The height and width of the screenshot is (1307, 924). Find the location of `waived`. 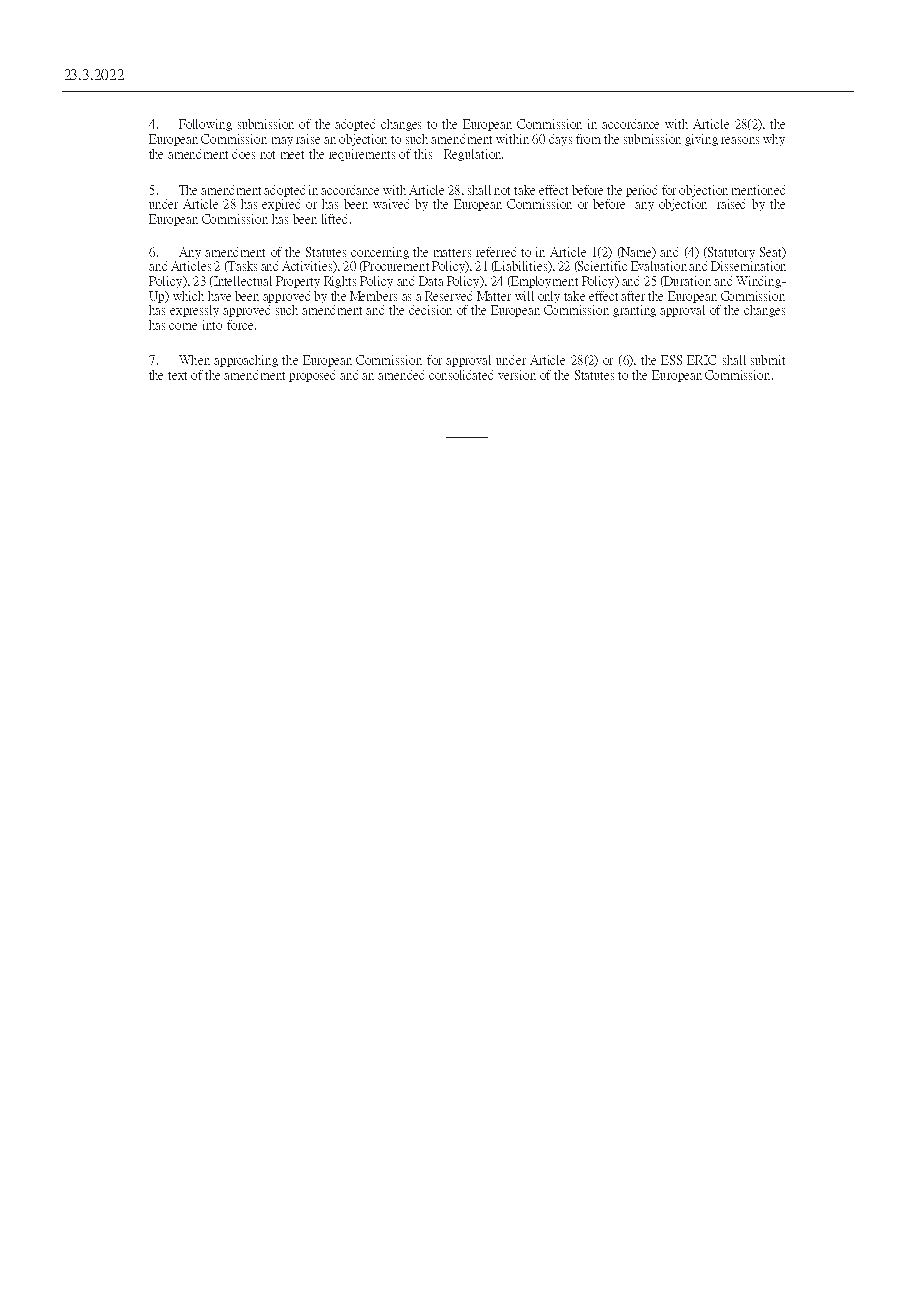

waived is located at coordinates (391, 204).
